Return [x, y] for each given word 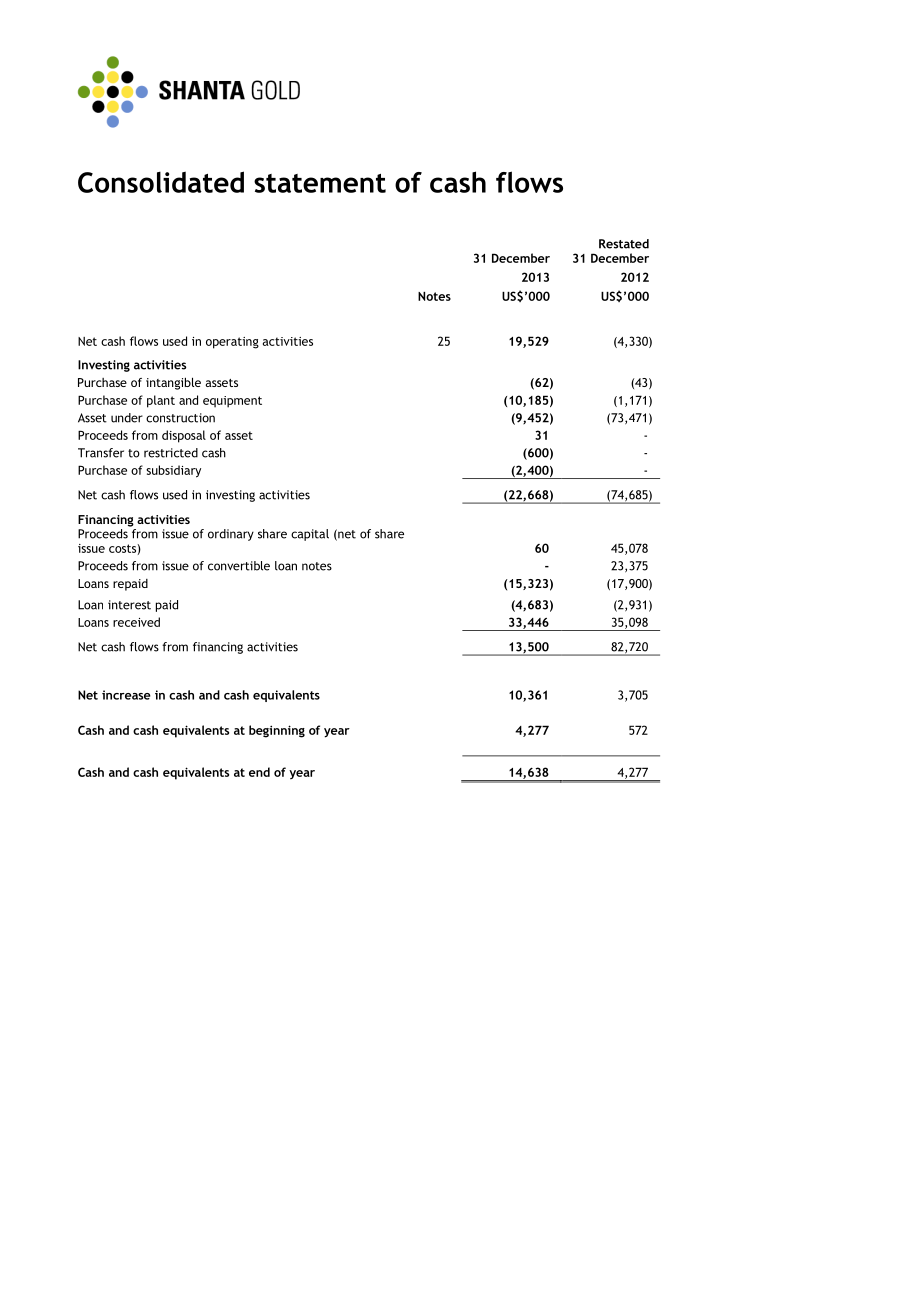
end [259, 772]
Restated [624, 244]
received [136, 622]
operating [232, 343]
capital [310, 535]
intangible [173, 383]
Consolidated [161, 182]
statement [320, 183]
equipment [232, 402]
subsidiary [173, 471]
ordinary [231, 535]
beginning [277, 731]
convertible [239, 566]
